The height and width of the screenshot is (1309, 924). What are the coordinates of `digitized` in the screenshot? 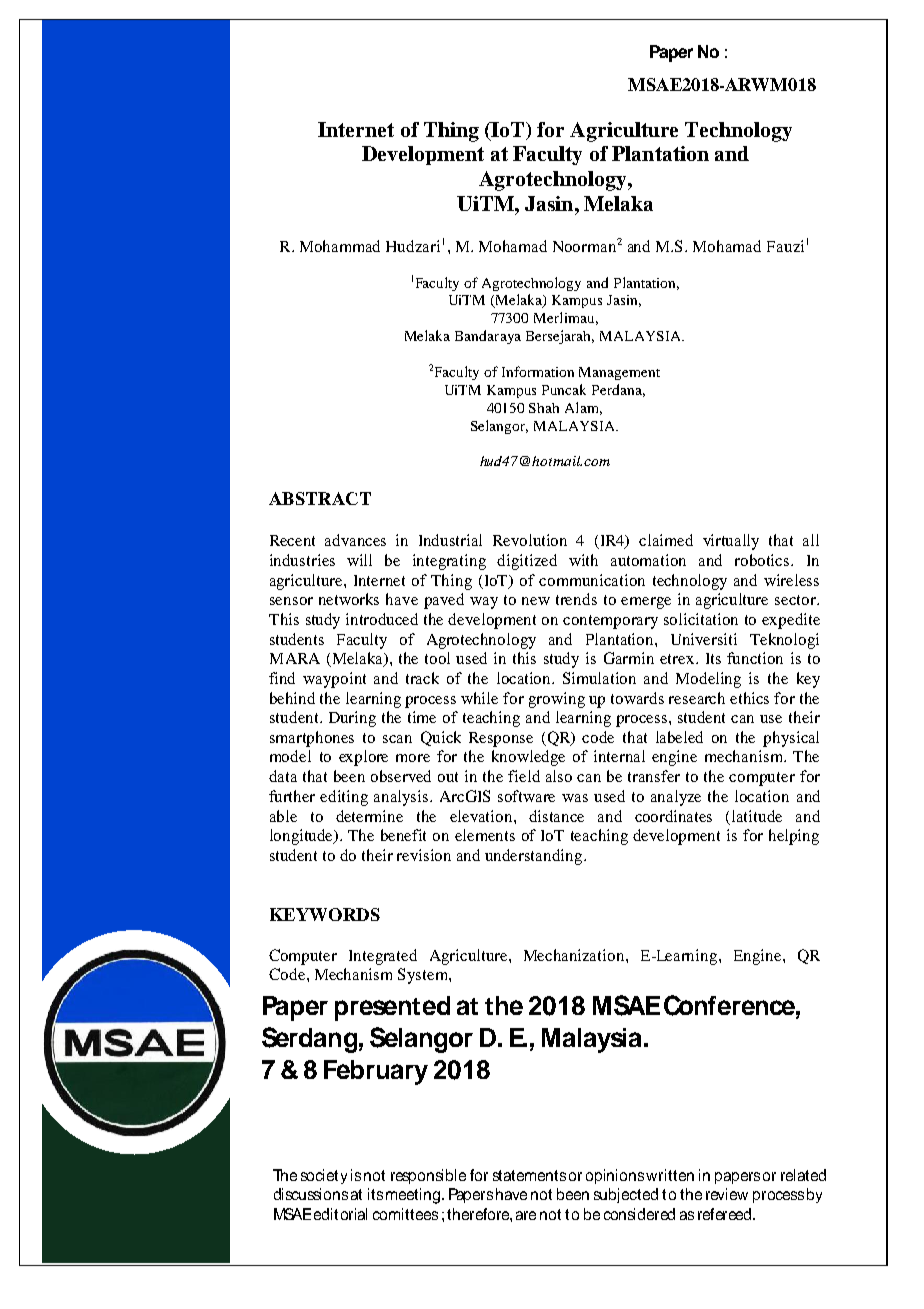 It's located at (527, 562).
